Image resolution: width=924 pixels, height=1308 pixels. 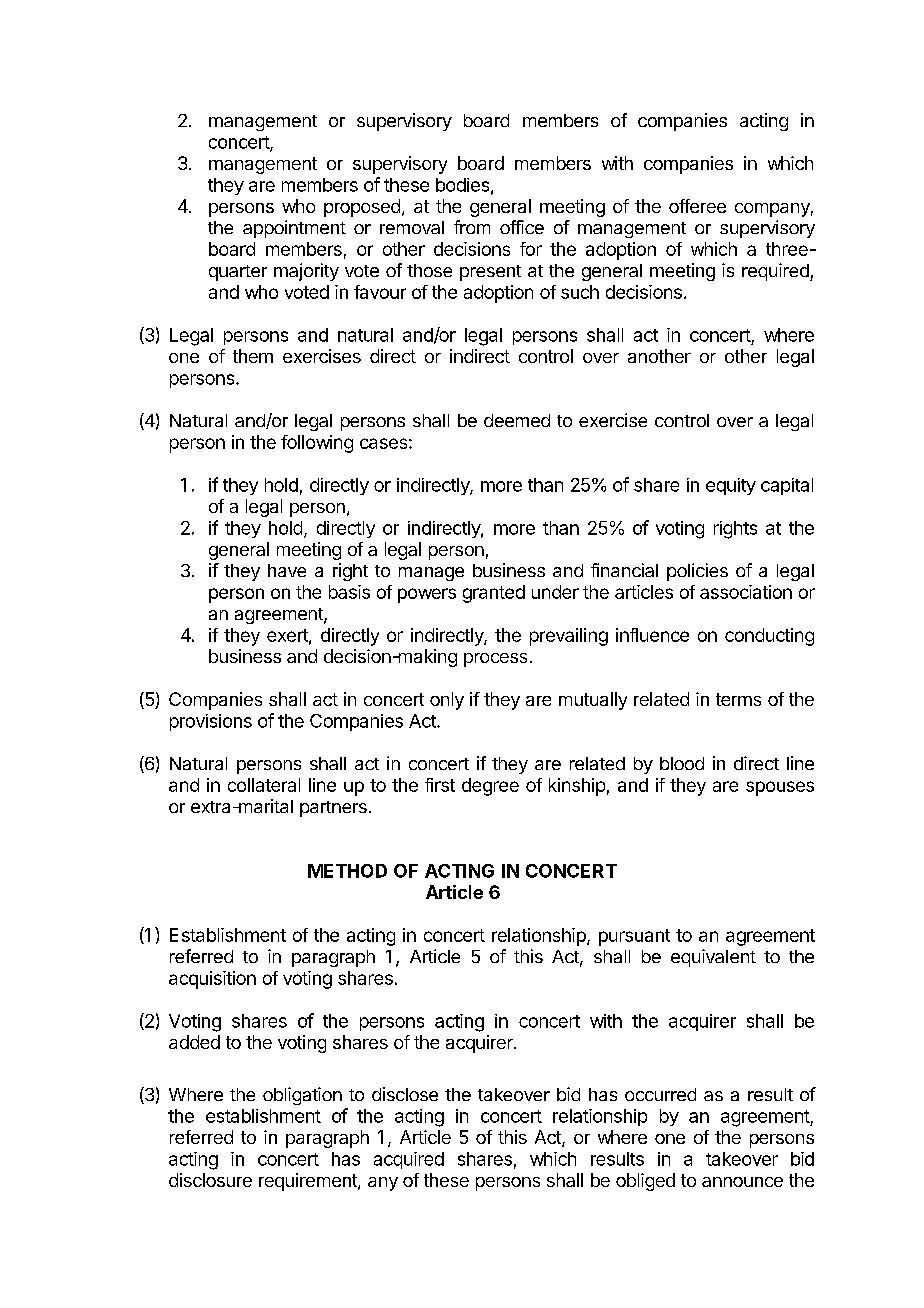 I want to click on from, so click(x=472, y=227).
